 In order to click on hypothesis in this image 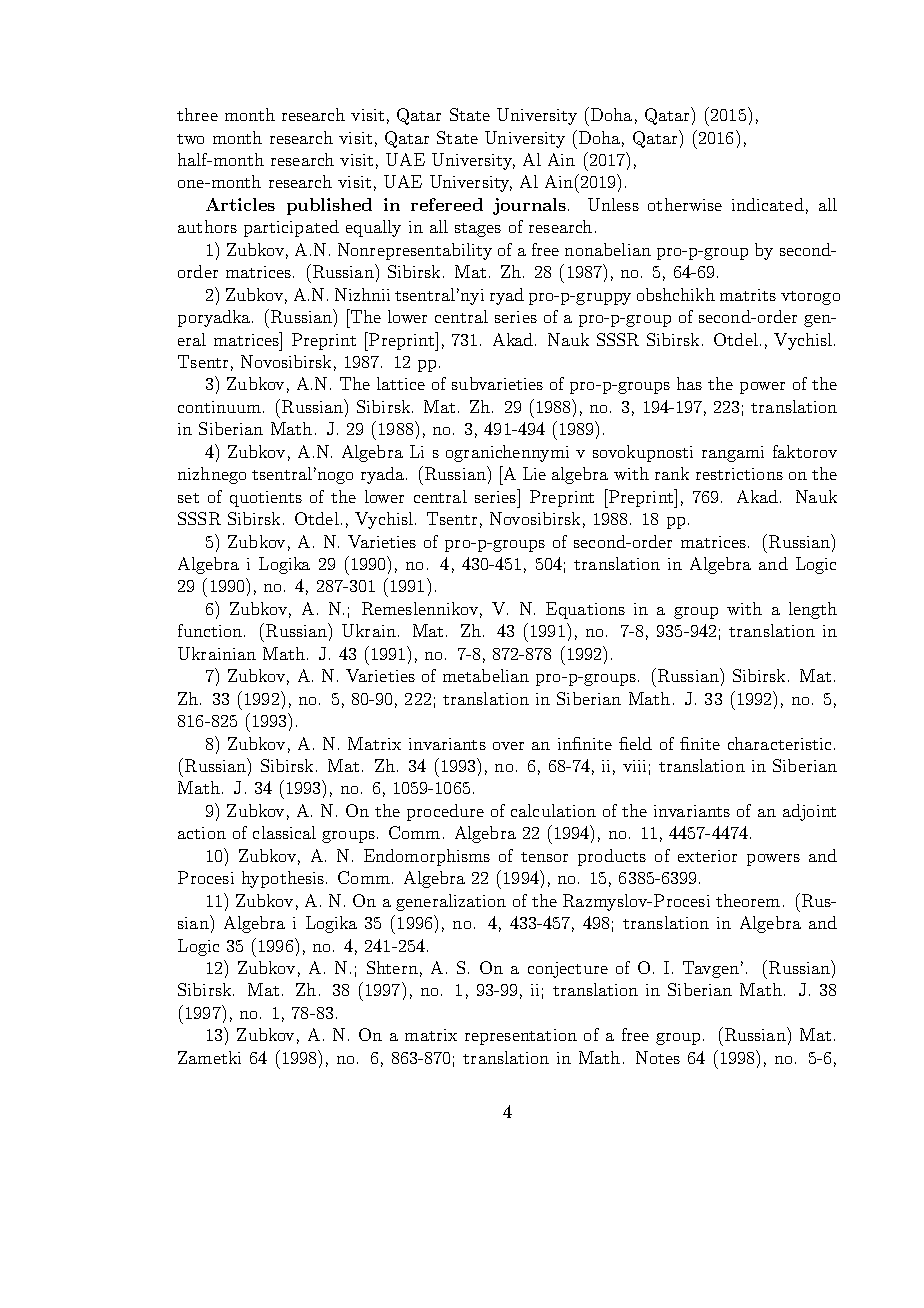, I will do `click(283, 879)`.
